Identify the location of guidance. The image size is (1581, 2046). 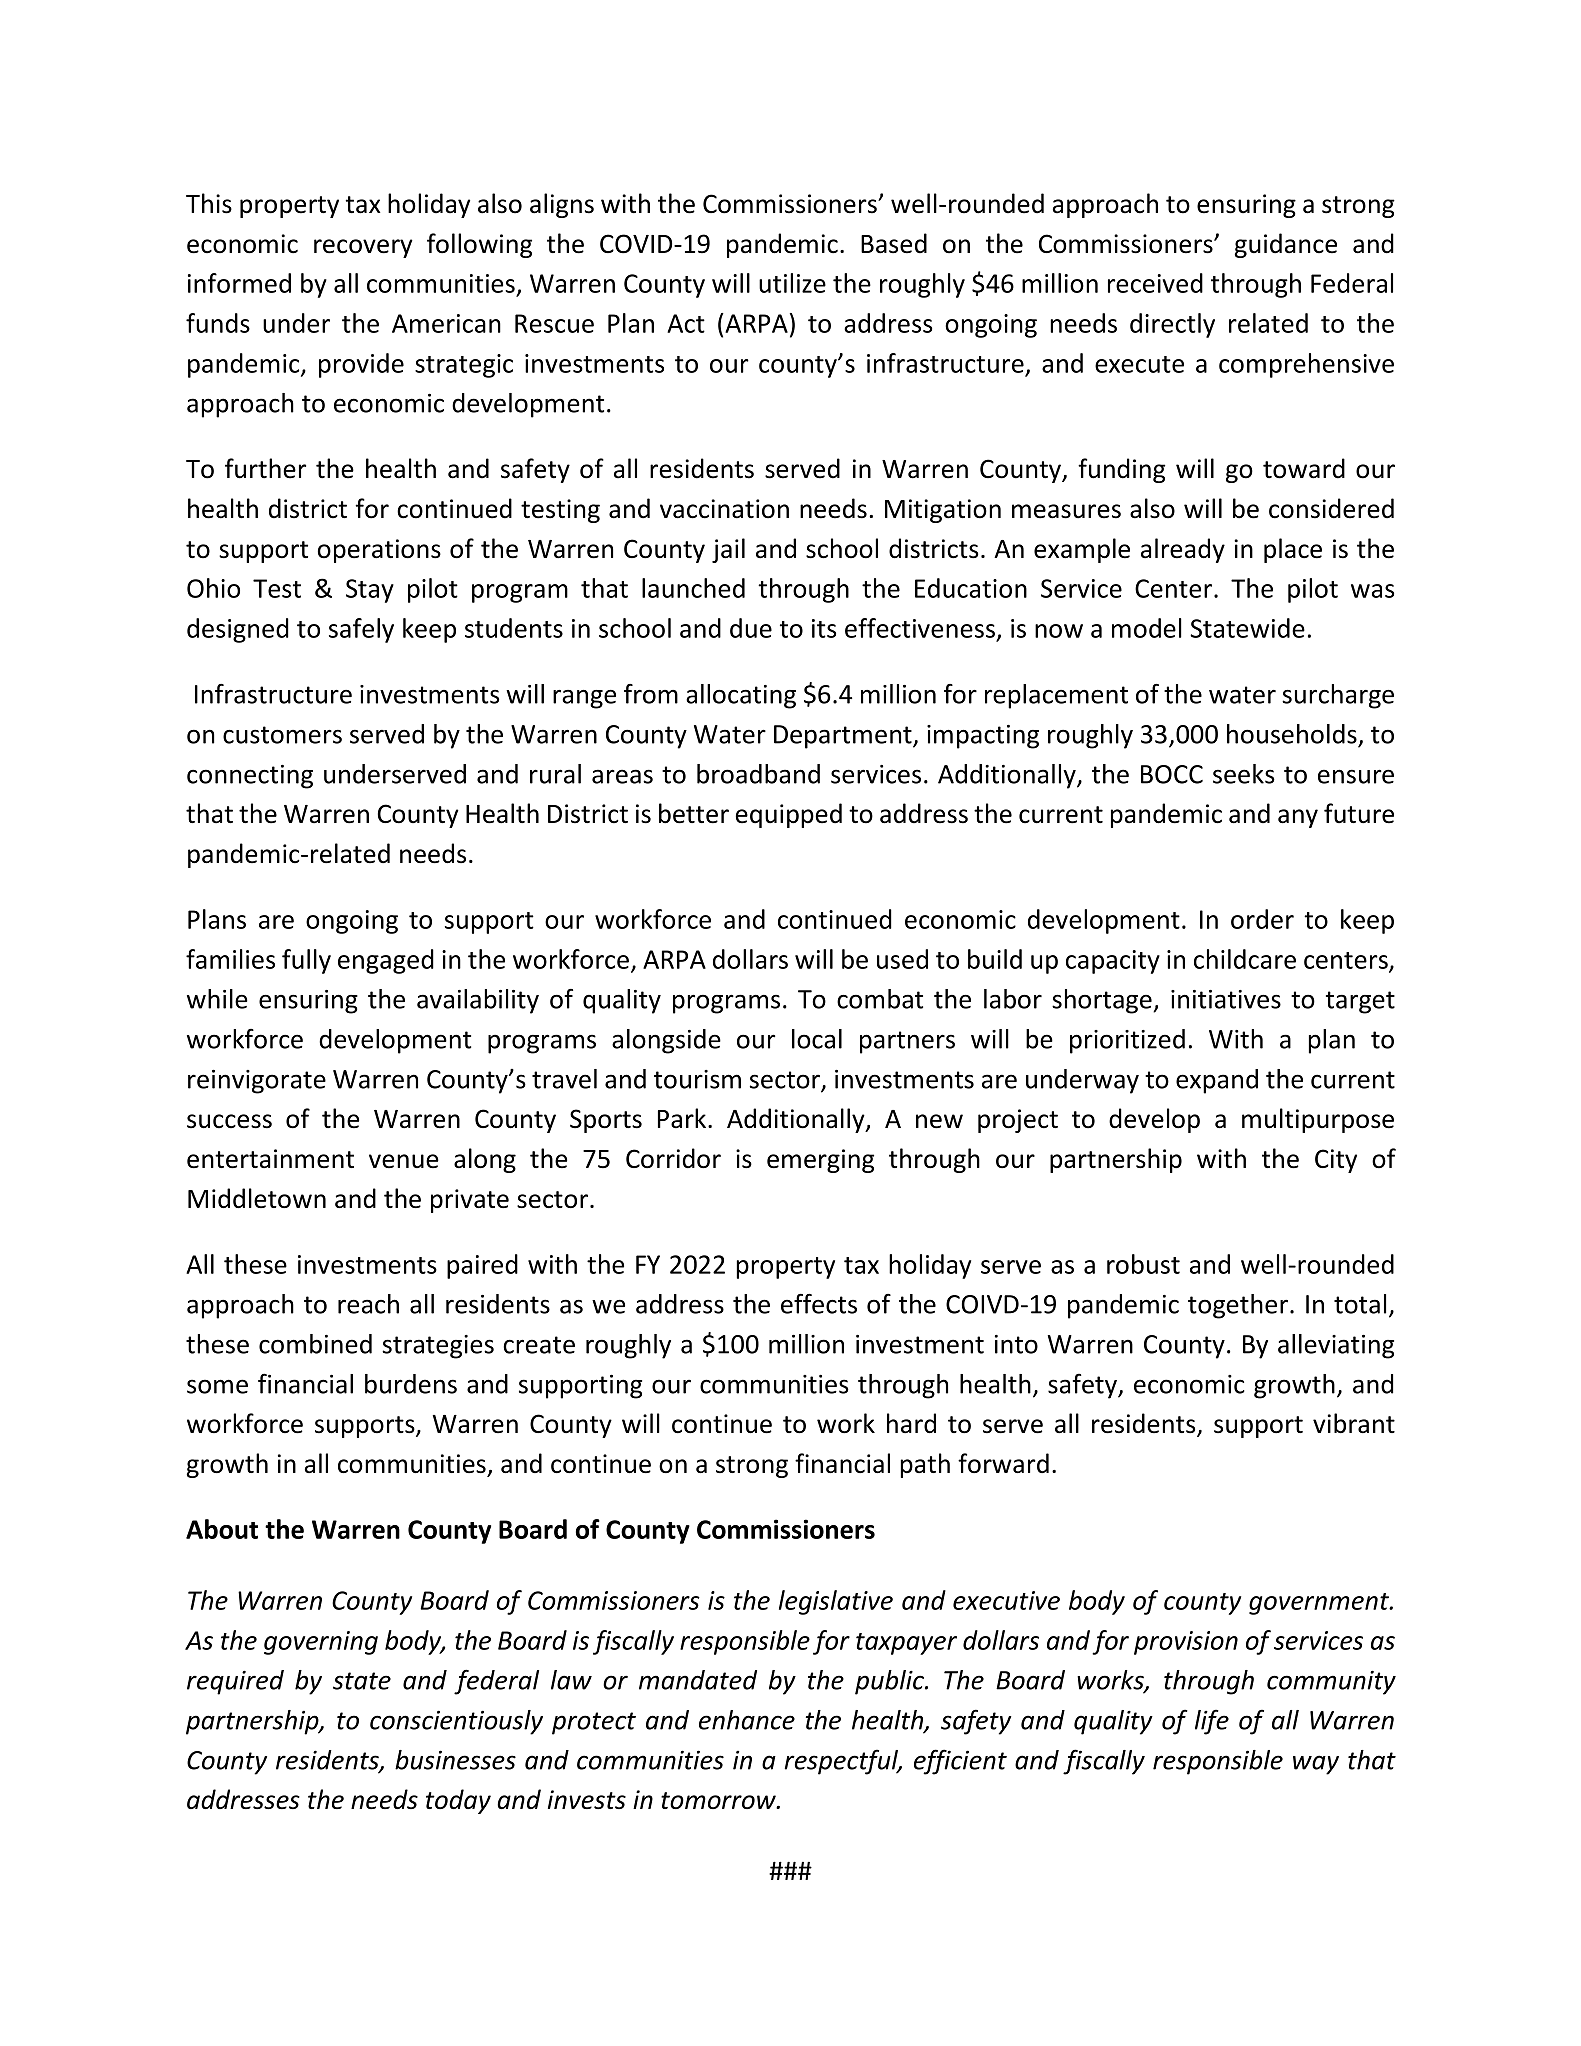
(1286, 245).
